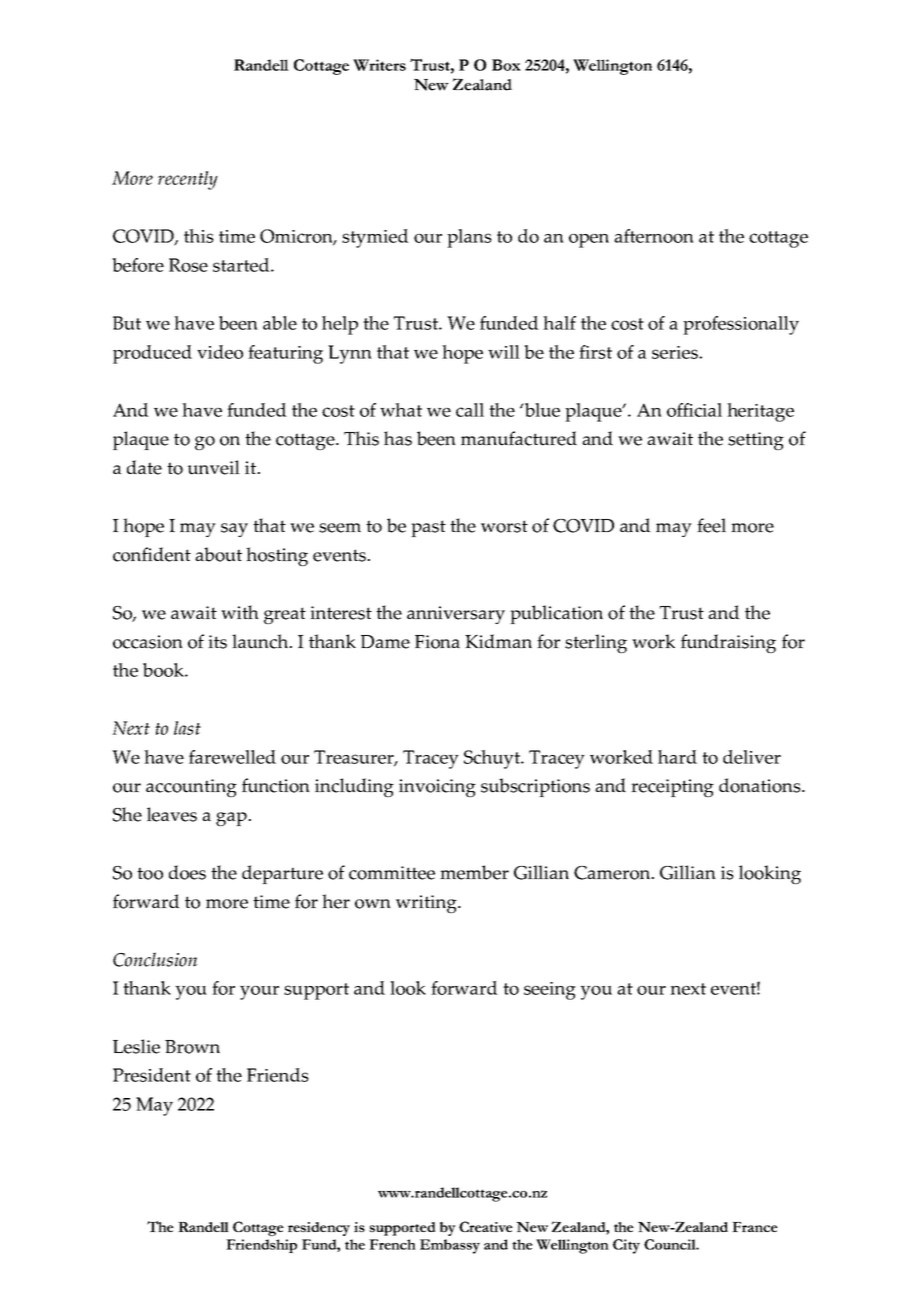 The height and width of the page is (1308, 924). What do you see at coordinates (654, 236) in the page?
I see `afternoon` at bounding box center [654, 236].
